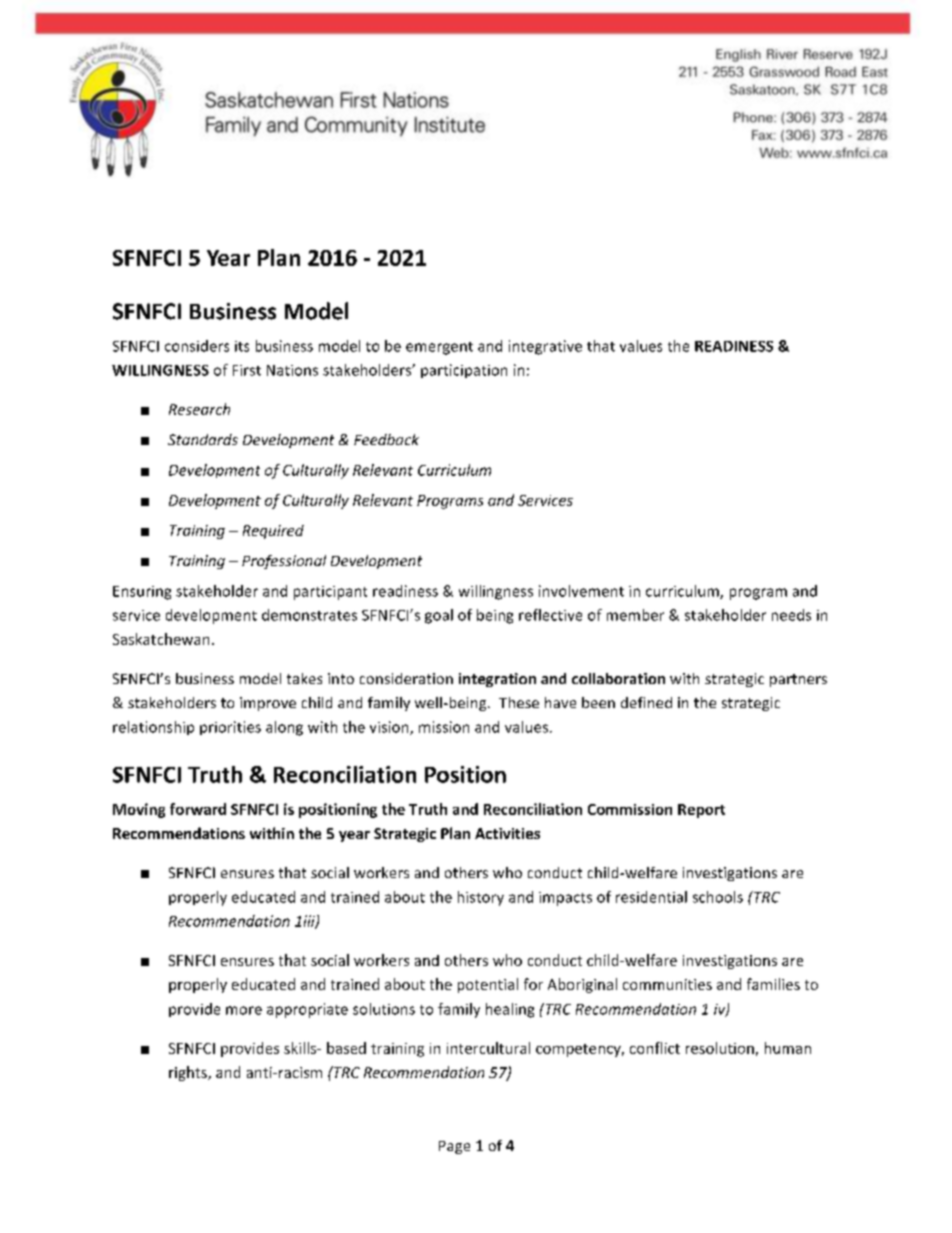 This image has height=1233, width=952. I want to click on rights, so click(189, 1073).
